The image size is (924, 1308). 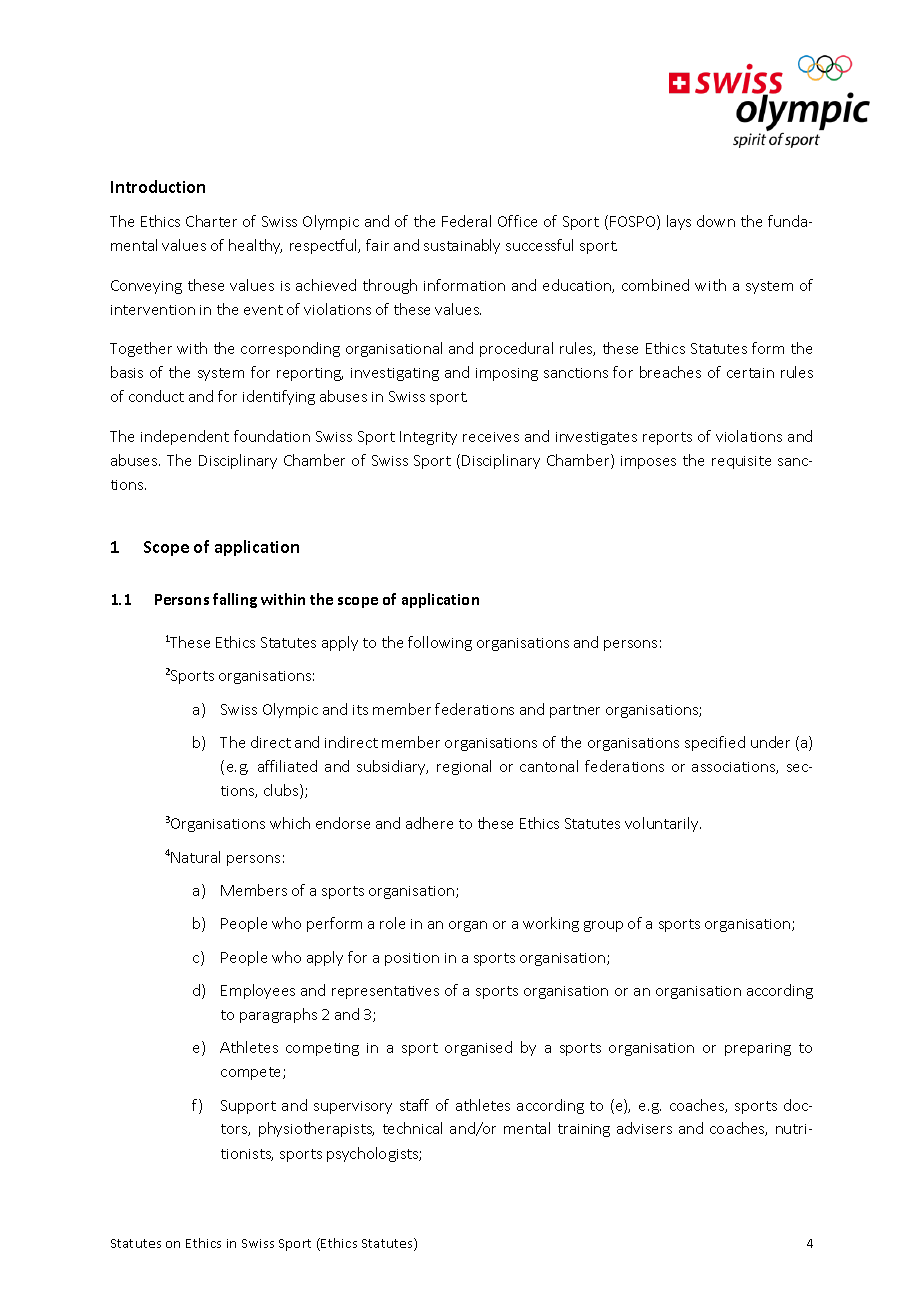 I want to click on following, so click(x=440, y=643).
